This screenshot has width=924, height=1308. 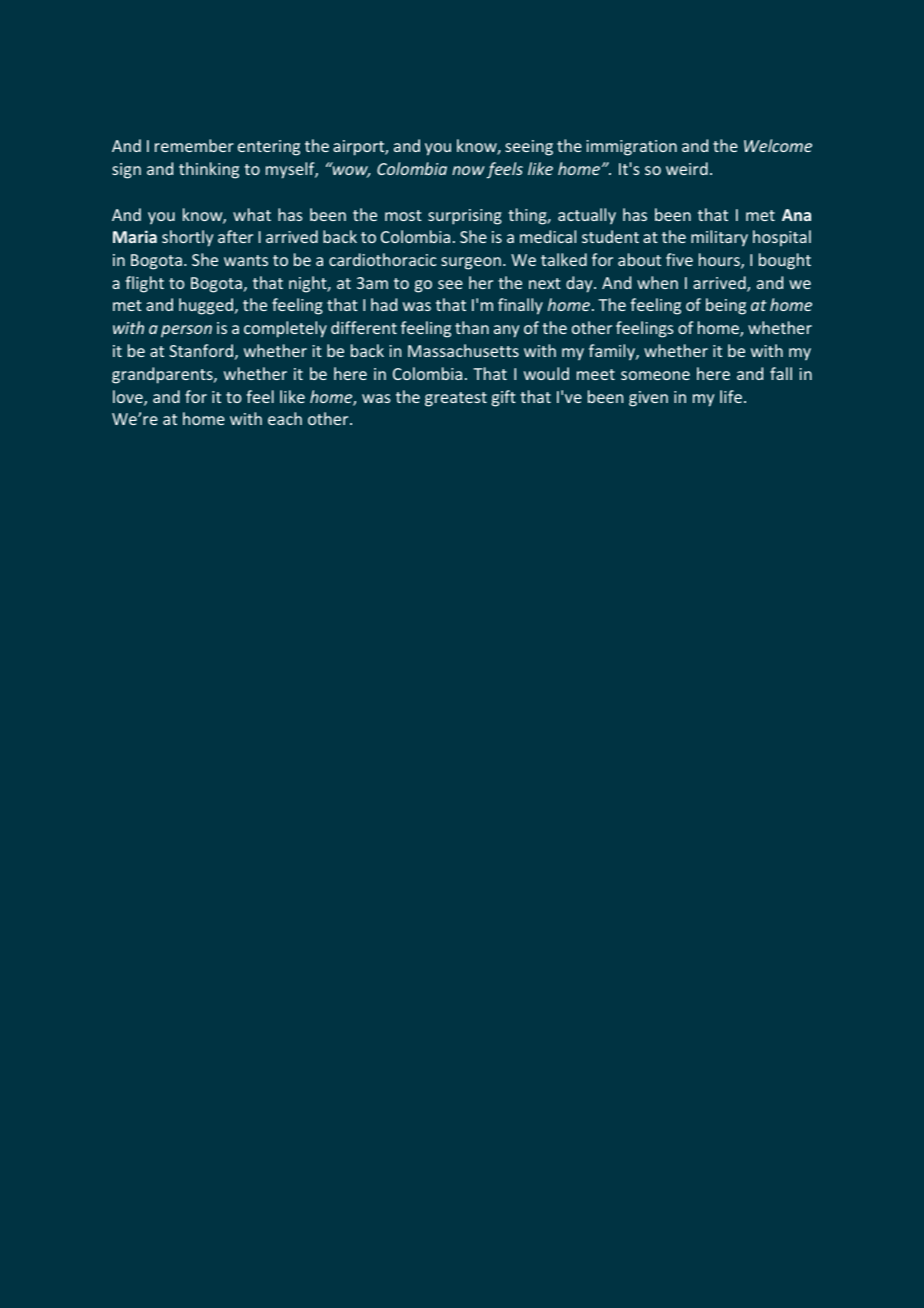 What do you see at coordinates (285, 418) in the screenshot?
I see `each` at bounding box center [285, 418].
